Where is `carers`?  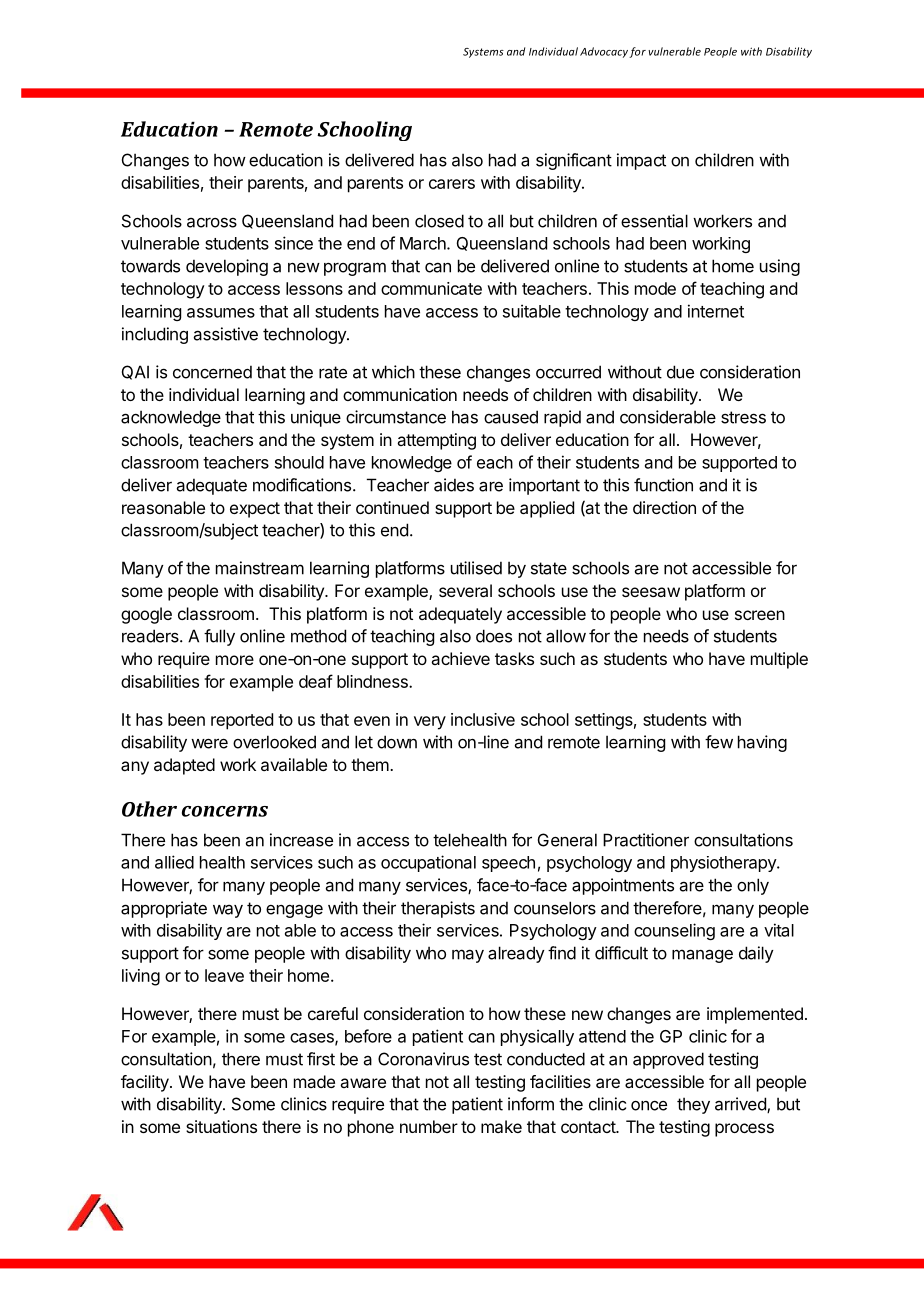 carers is located at coordinates (452, 184).
